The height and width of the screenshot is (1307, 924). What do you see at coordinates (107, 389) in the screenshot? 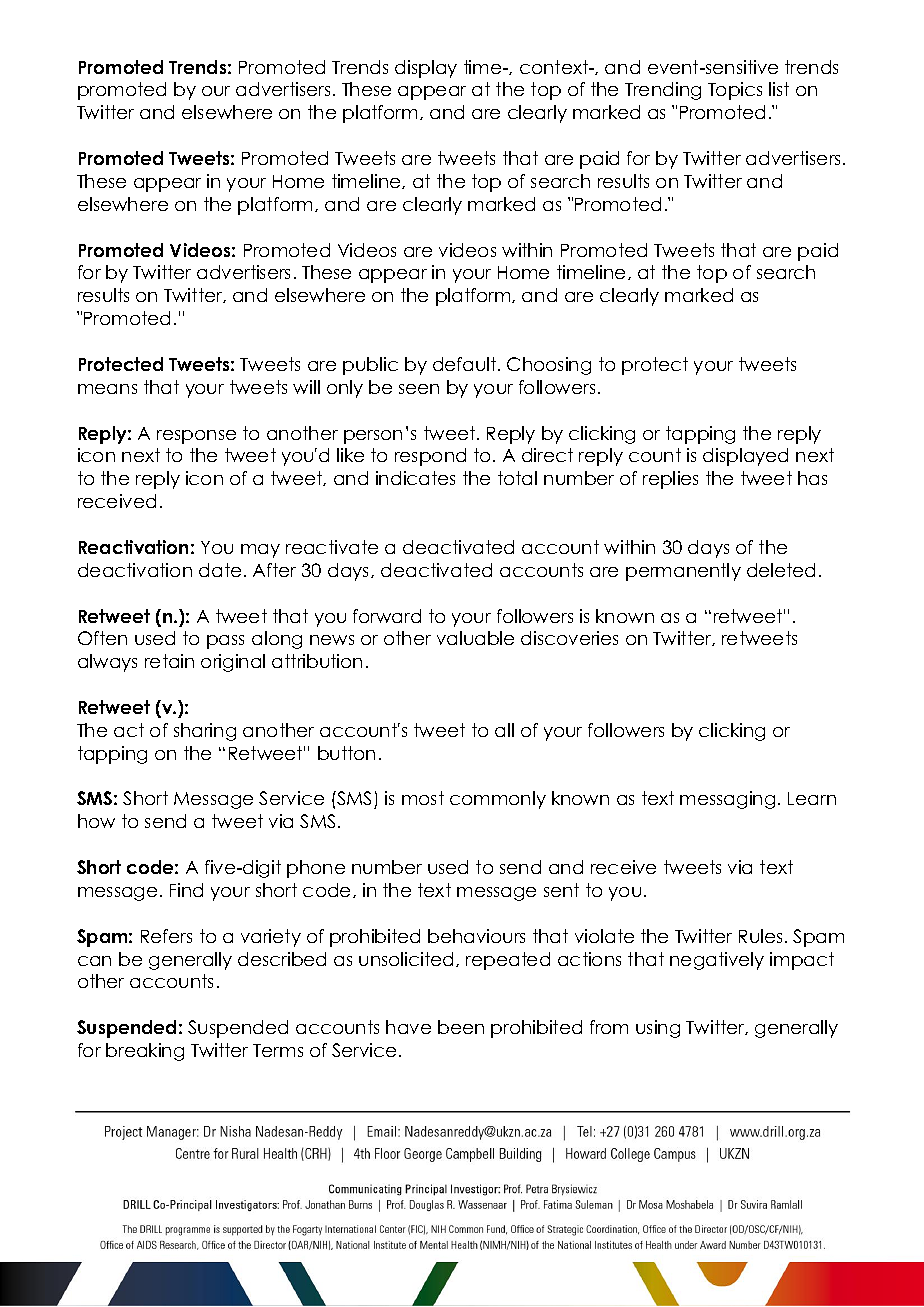
I see `means` at bounding box center [107, 389].
